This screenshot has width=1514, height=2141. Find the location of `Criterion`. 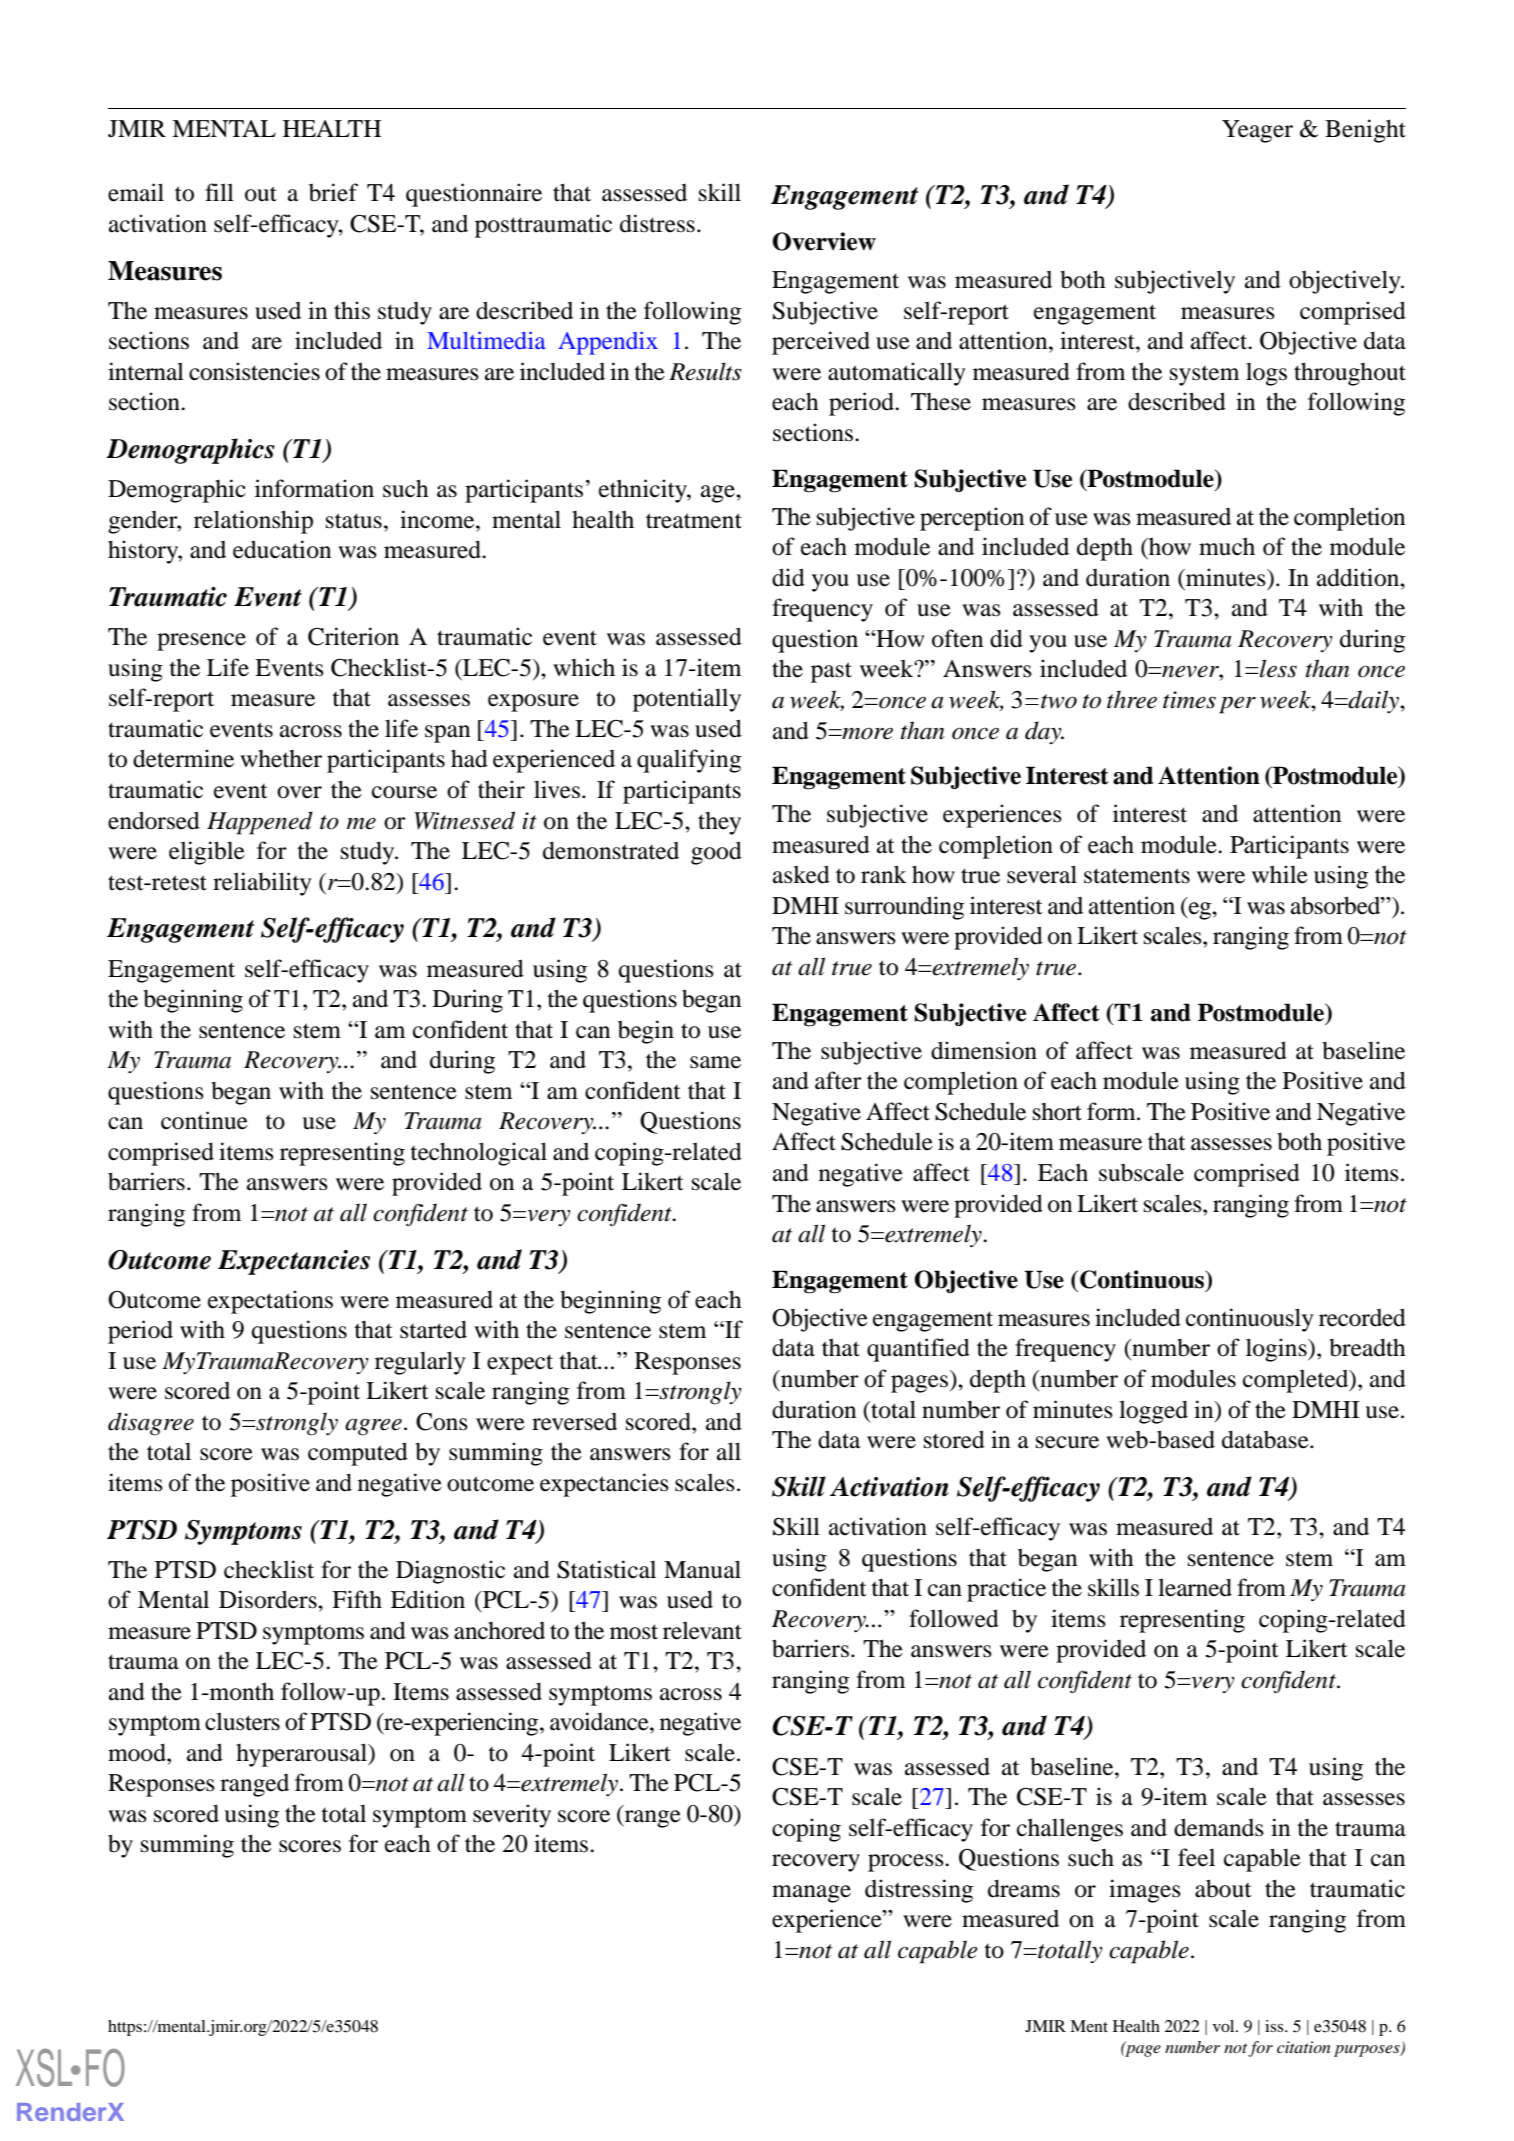

Criterion is located at coordinates (353, 636).
